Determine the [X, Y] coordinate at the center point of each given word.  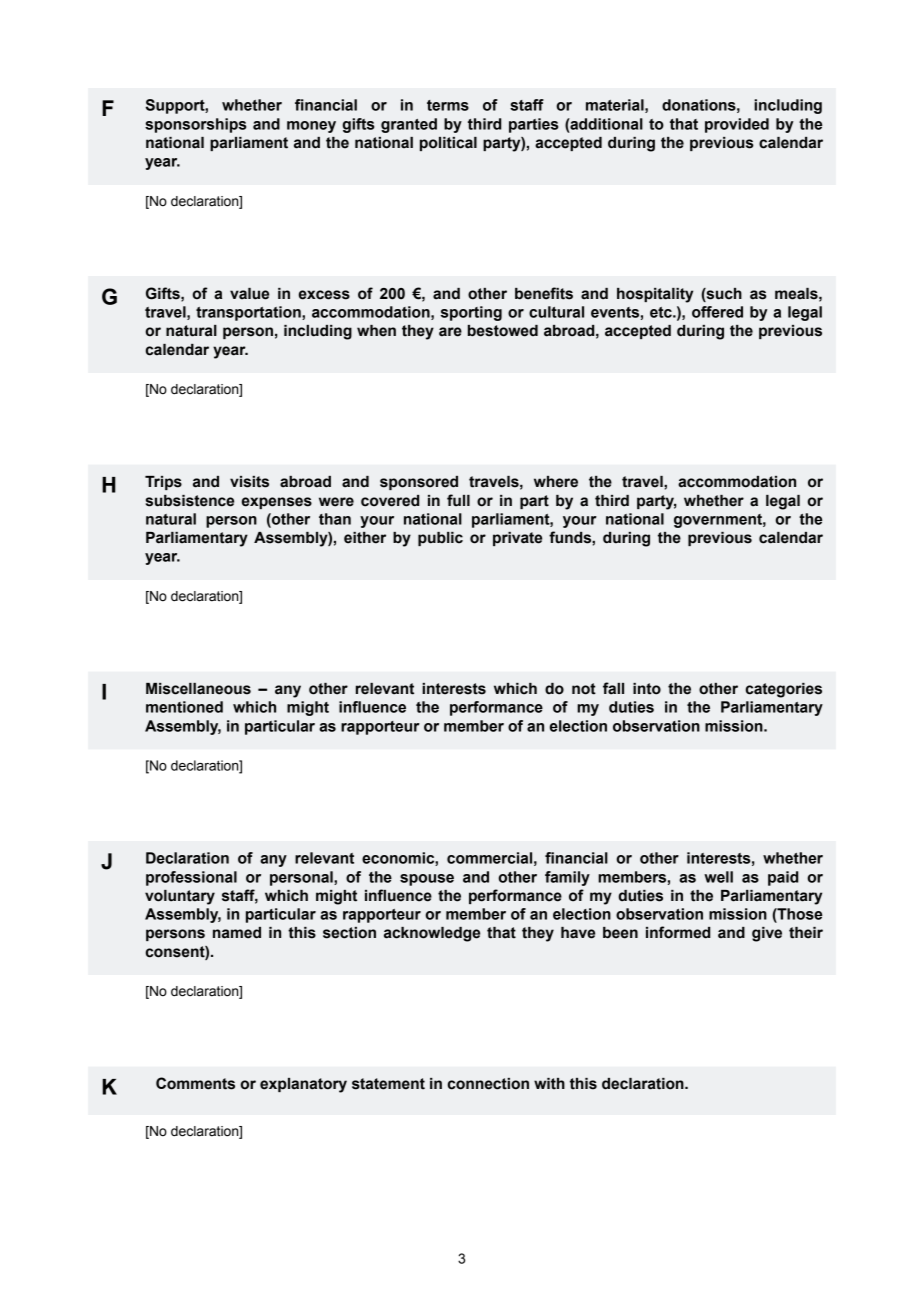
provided [737, 125]
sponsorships [195, 125]
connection [488, 1084]
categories [784, 690]
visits [249, 482]
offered [717, 312]
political [448, 144]
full [458, 500]
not [584, 689]
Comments [195, 1083]
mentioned [184, 707]
